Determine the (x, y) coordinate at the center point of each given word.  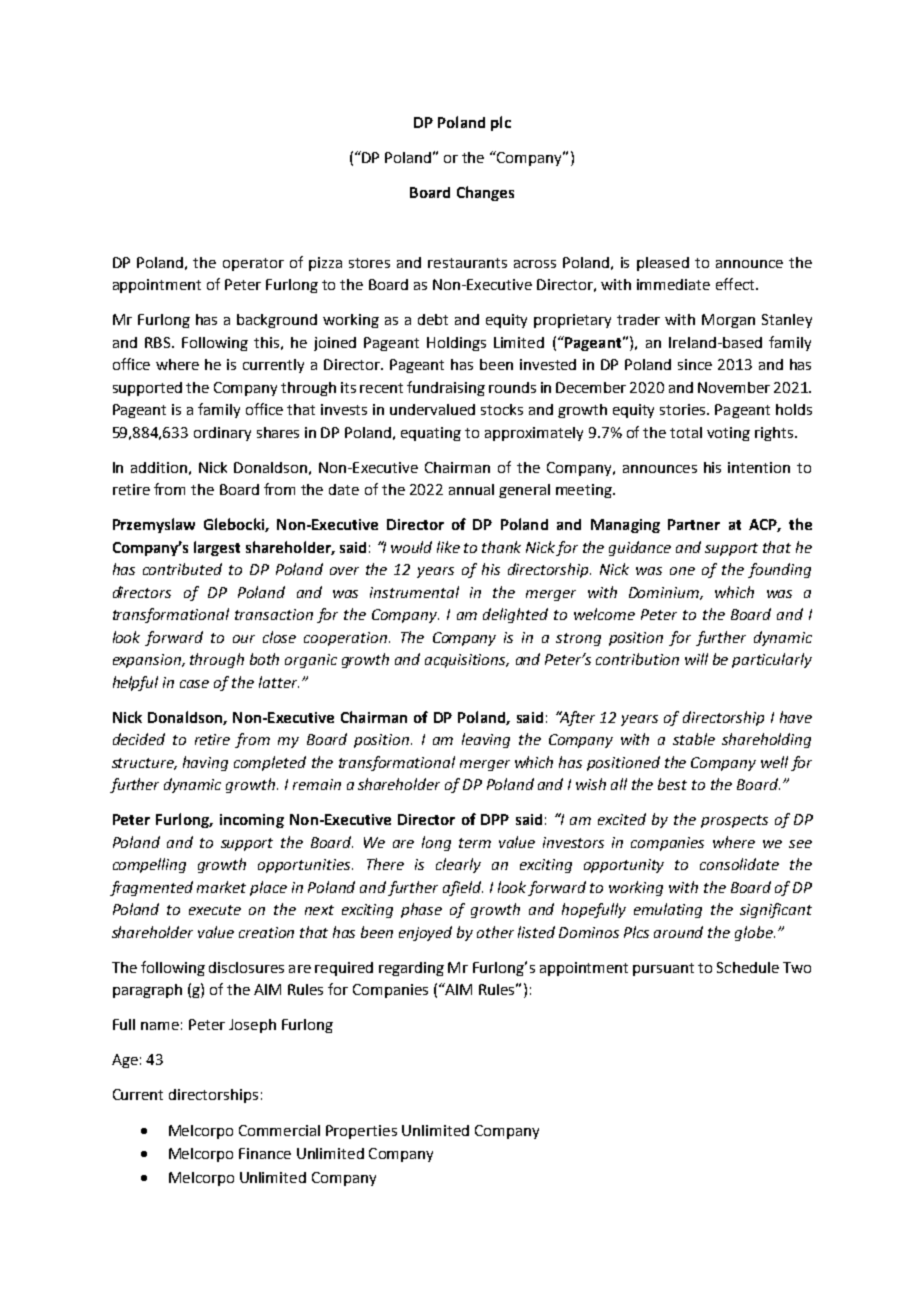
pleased (663, 264)
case (194, 684)
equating (431, 434)
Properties (361, 1132)
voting (728, 434)
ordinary (222, 434)
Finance (265, 1153)
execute (215, 910)
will (696, 659)
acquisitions (467, 661)
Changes (485, 193)
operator (253, 264)
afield (463, 888)
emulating (668, 910)
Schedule (748, 967)
